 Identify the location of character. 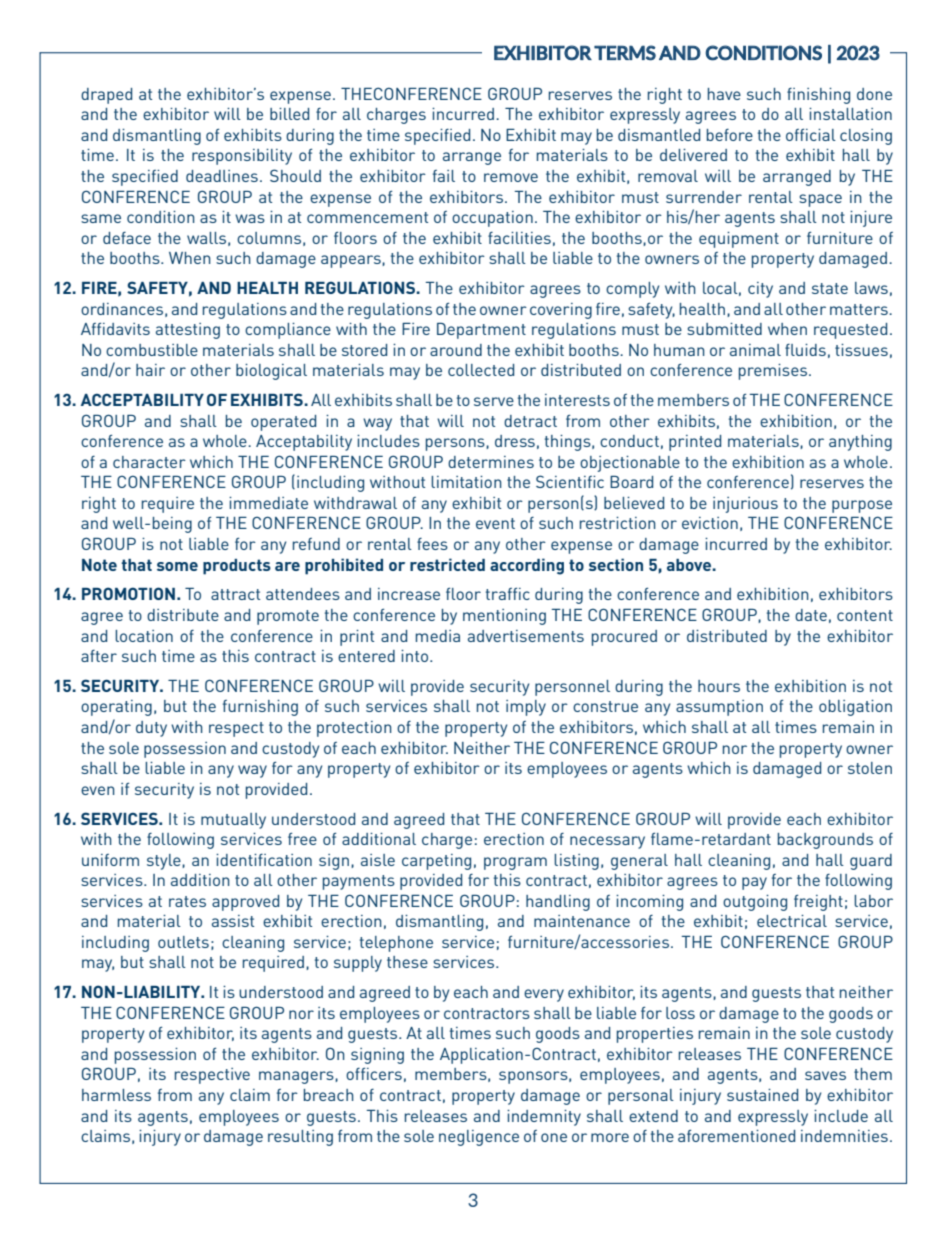
(149, 462).
